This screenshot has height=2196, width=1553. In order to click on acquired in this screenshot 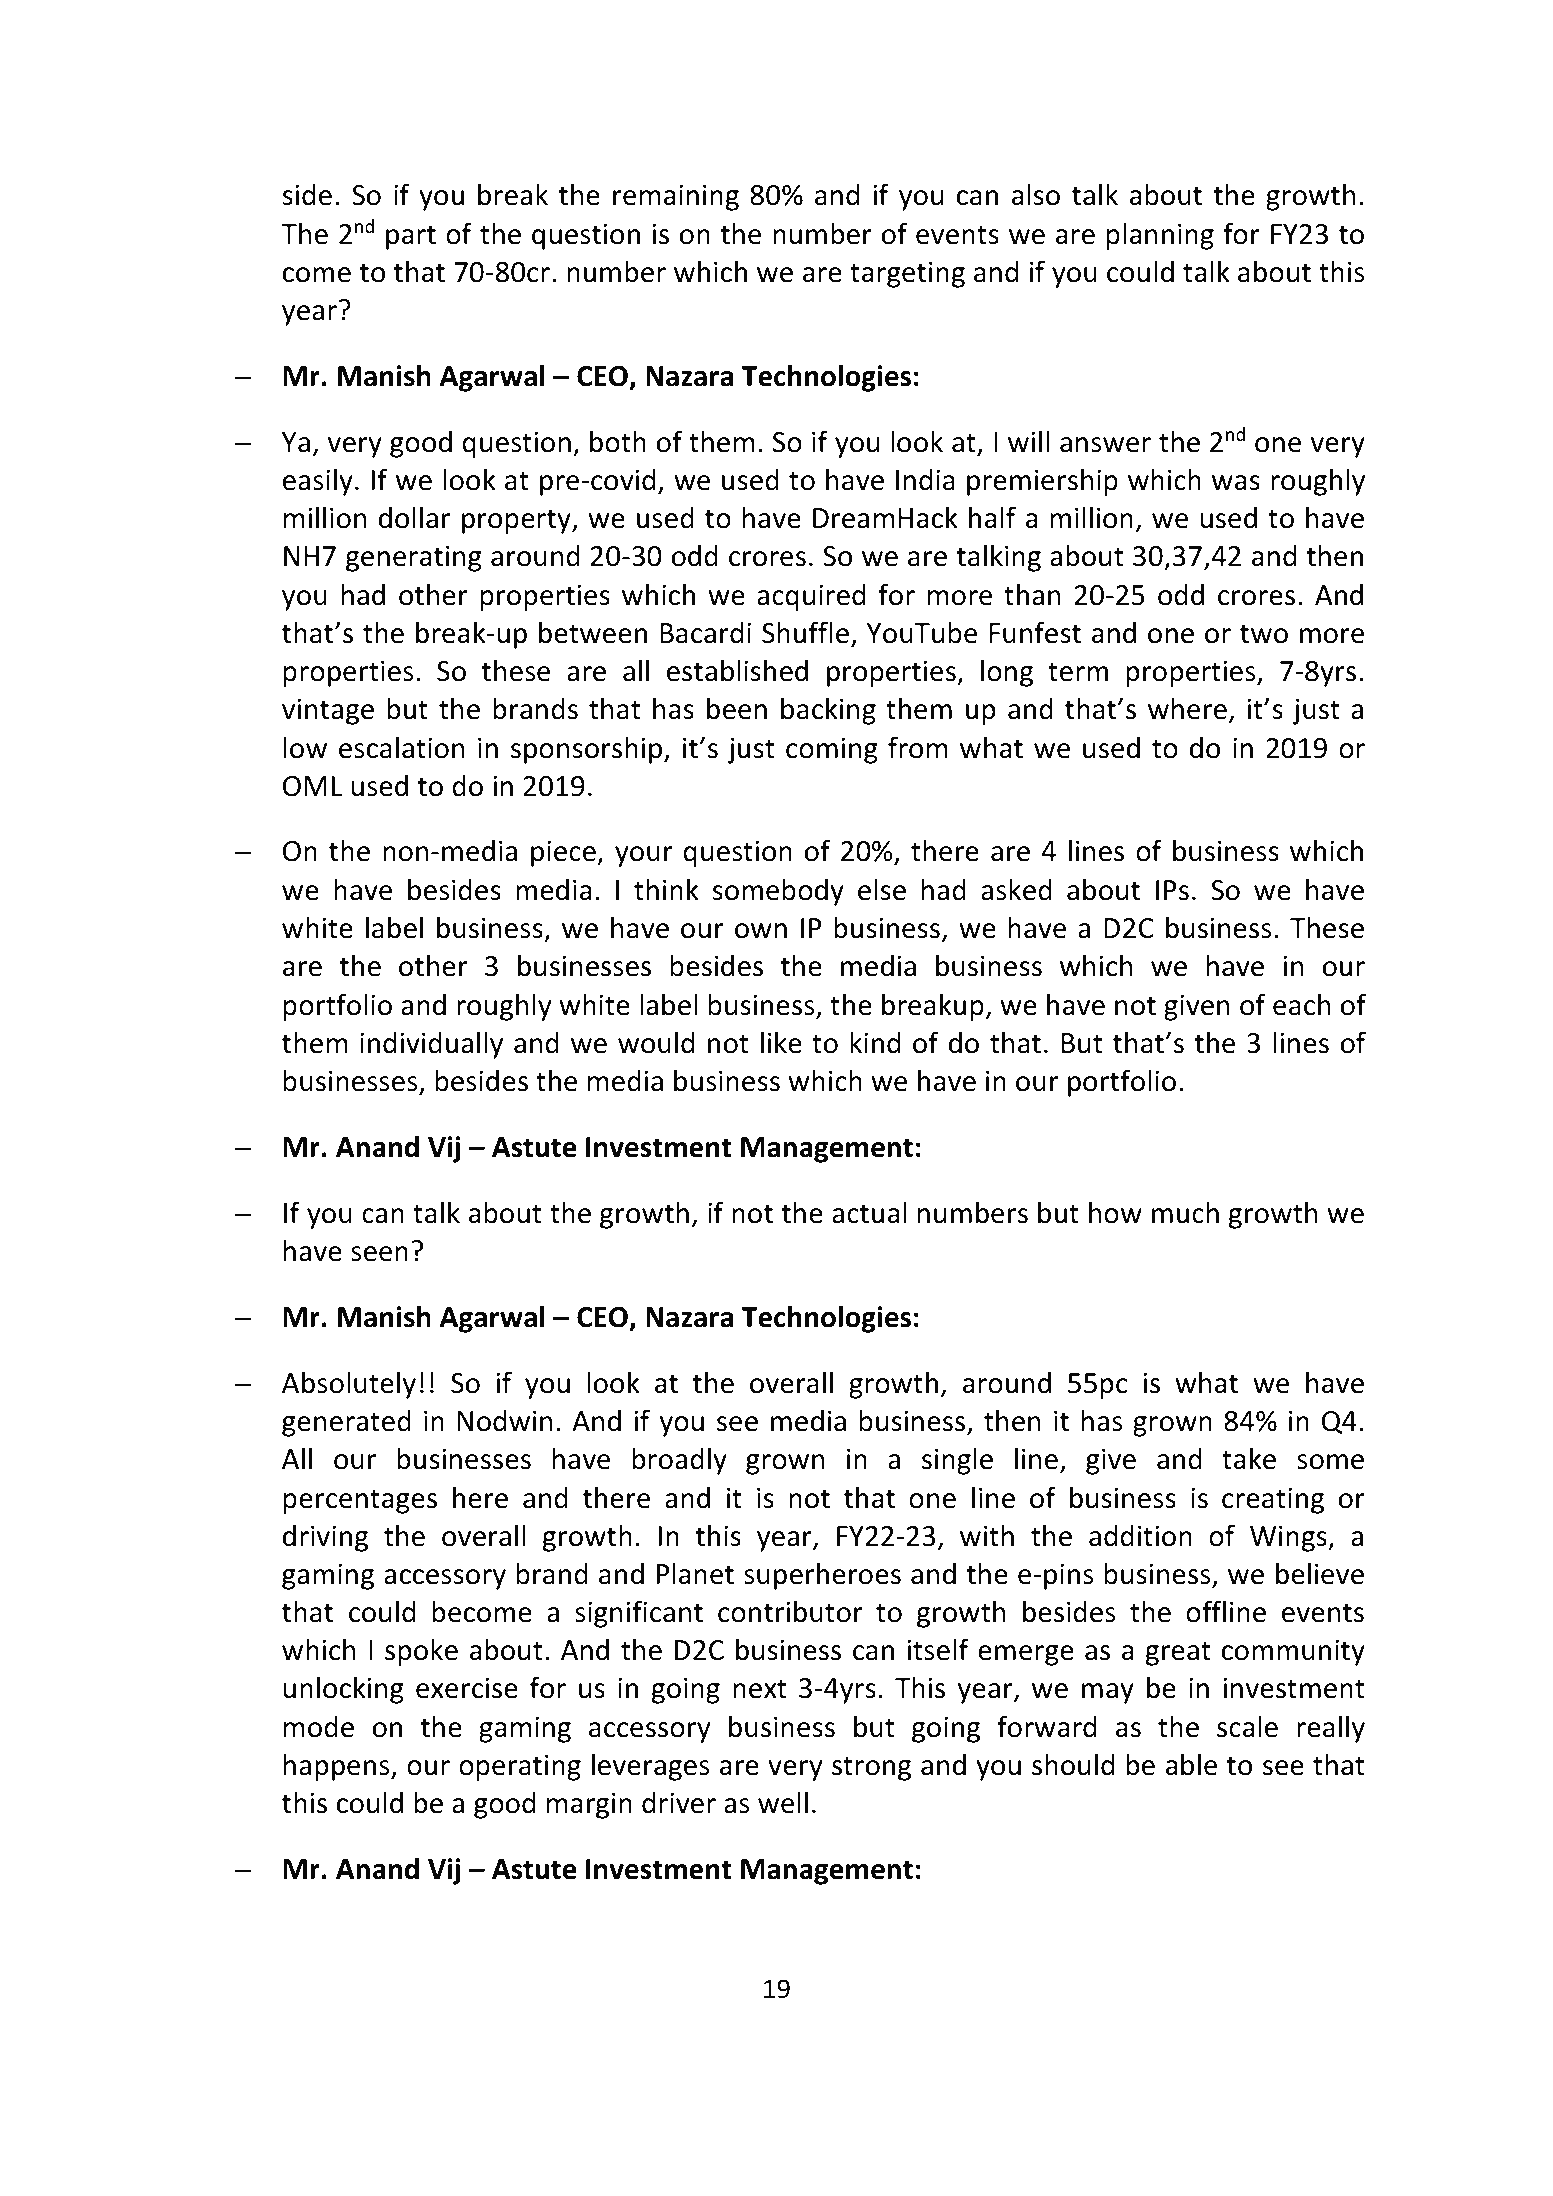, I will do `click(811, 597)`.
